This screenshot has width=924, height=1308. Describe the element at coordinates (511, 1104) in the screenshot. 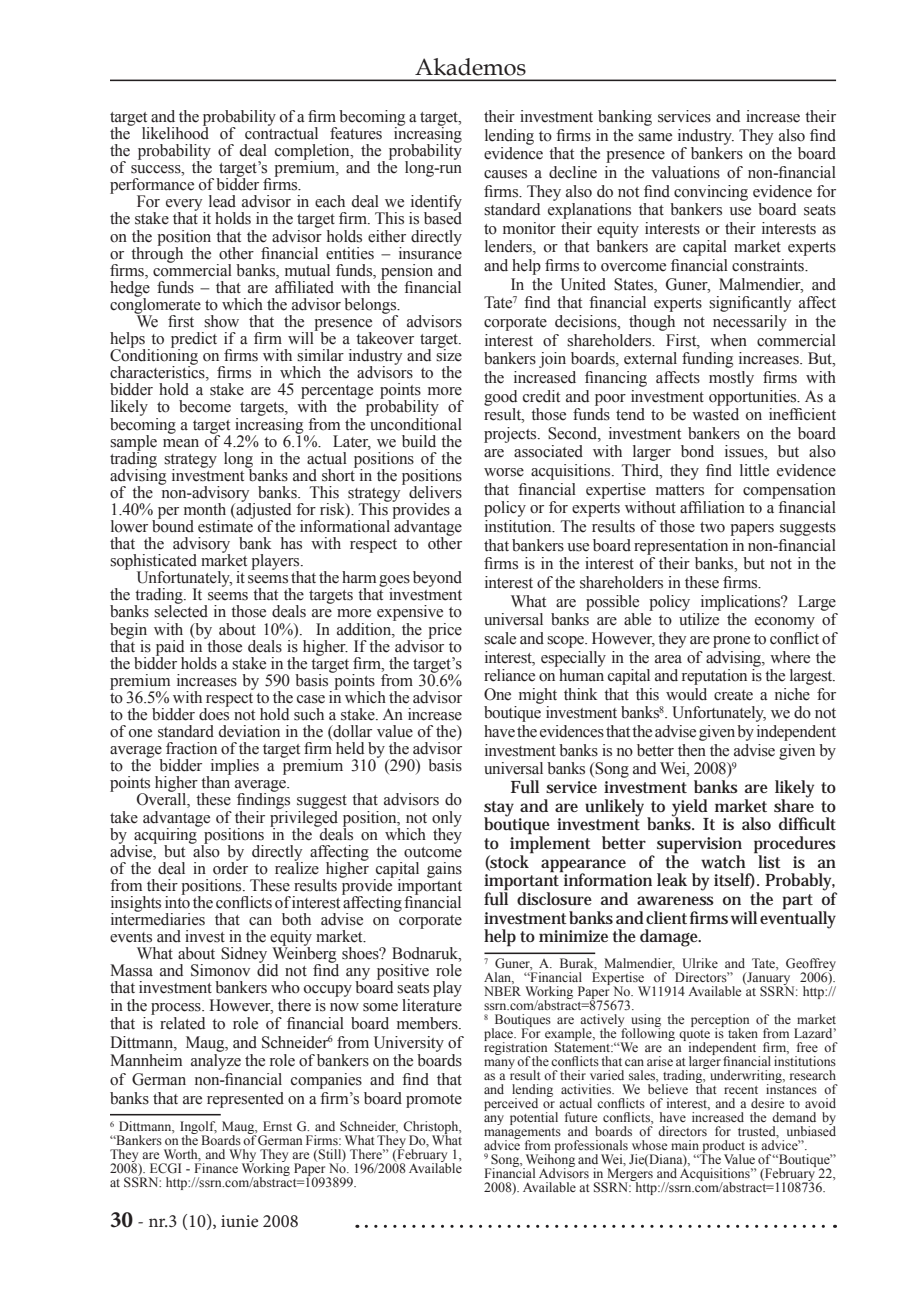

I see `perceived` at that location.
